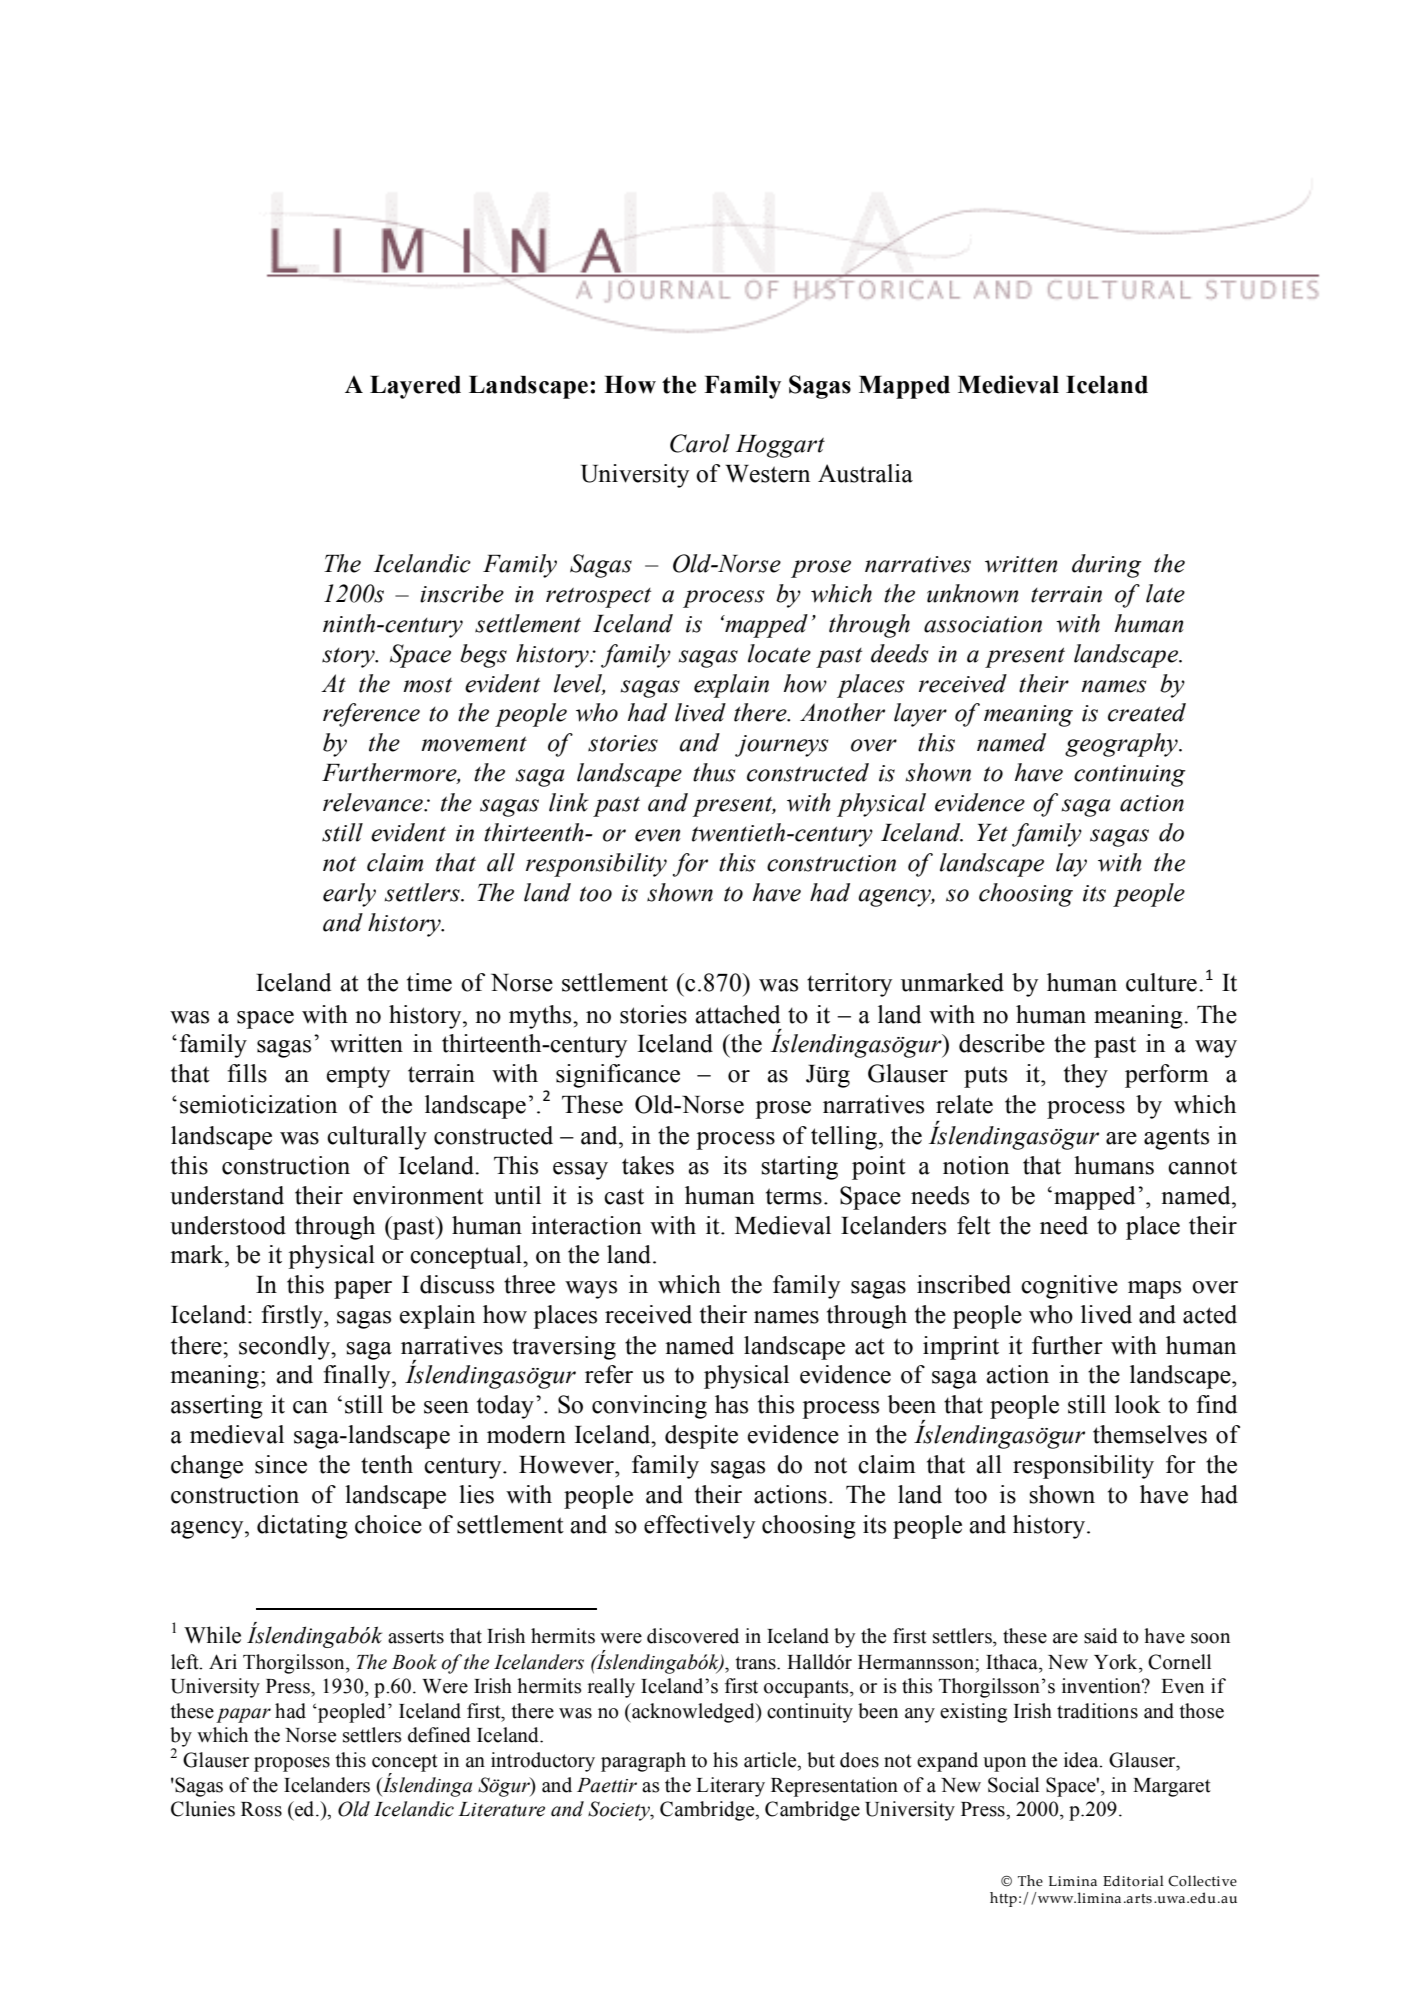  Describe the element at coordinates (648, 1165) in the screenshot. I see `takes` at that location.
